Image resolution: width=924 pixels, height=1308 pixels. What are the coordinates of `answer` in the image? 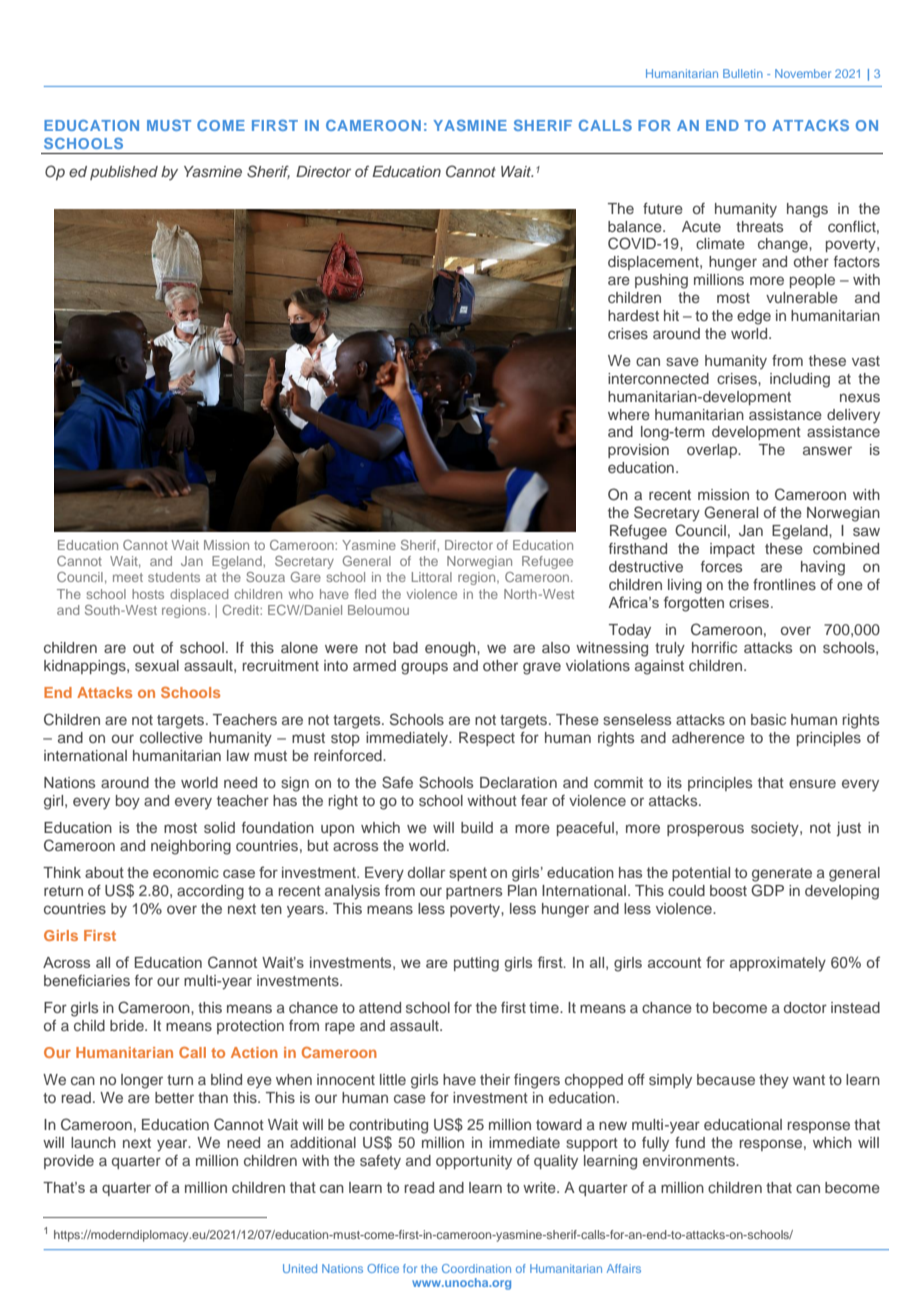 It's located at (827, 450).
